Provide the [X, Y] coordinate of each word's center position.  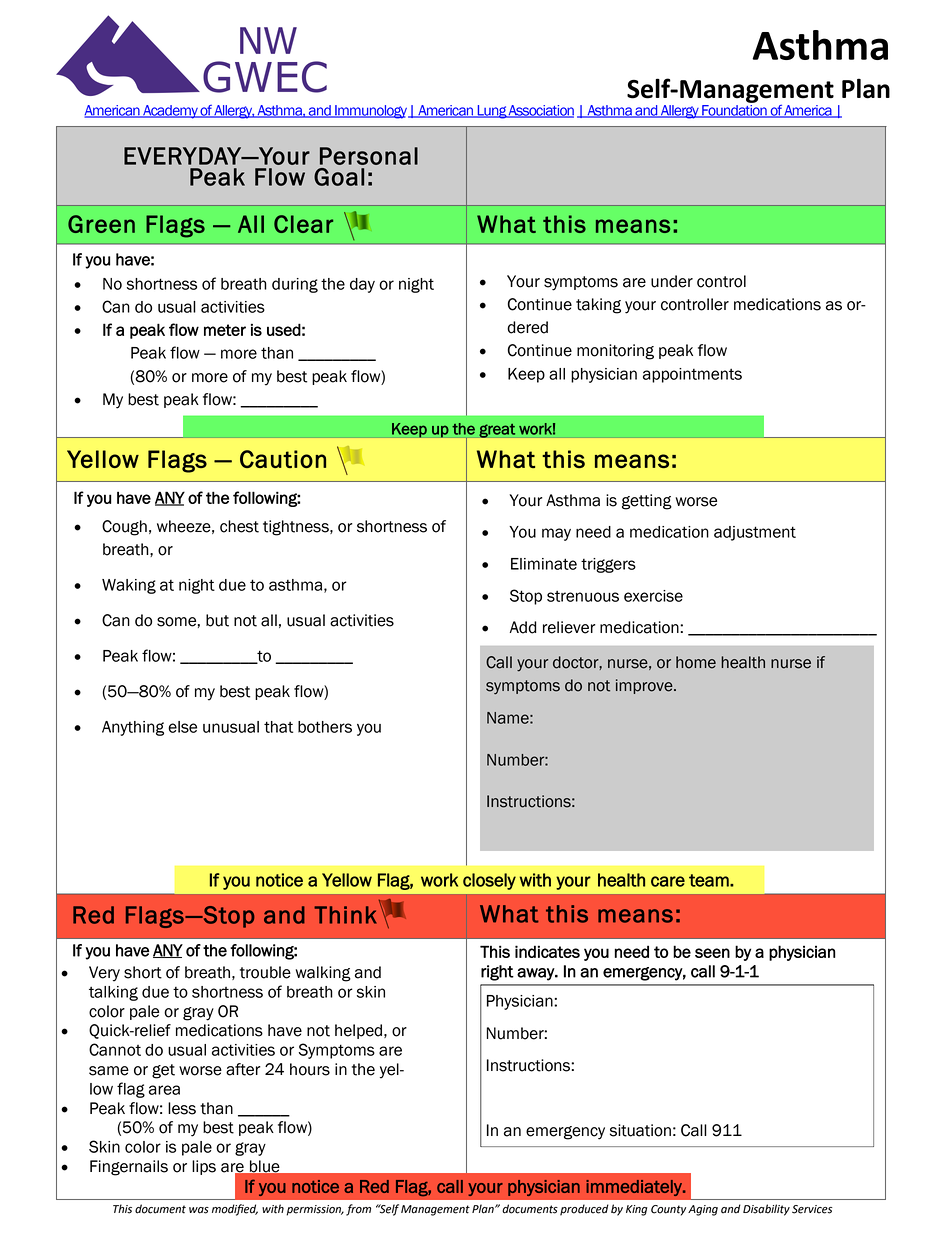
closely [489, 881]
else [182, 727]
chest [239, 526]
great [497, 430]
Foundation [734, 111]
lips [204, 1167]
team [710, 880]
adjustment [755, 533]
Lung [491, 112]
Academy [170, 112]
